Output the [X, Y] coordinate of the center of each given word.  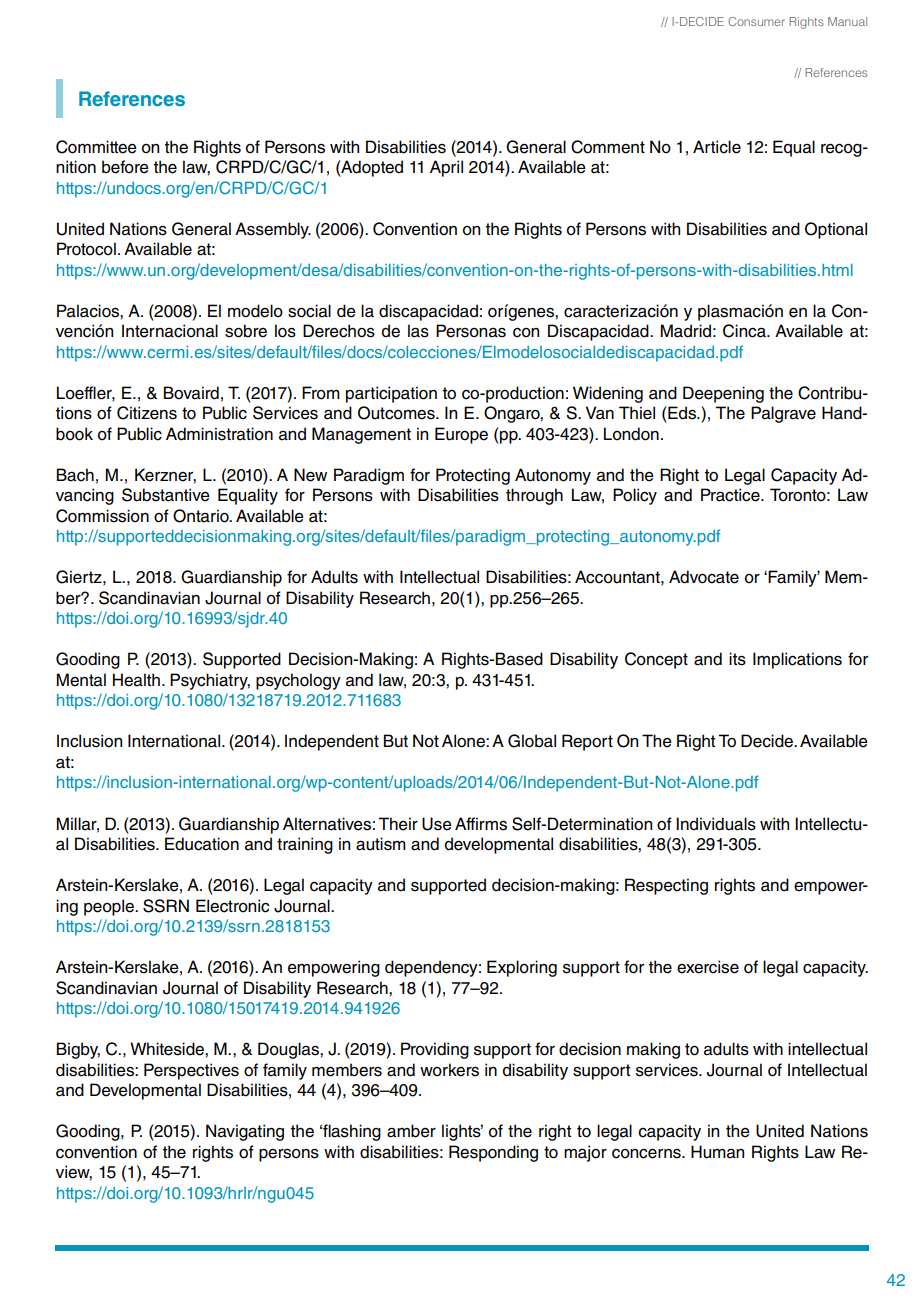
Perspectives [191, 1071]
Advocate [704, 577]
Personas [471, 331]
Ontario [202, 516]
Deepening [723, 394]
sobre [246, 331]
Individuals [716, 824]
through [534, 496]
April [446, 168]
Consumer [756, 21]
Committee [96, 147]
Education [202, 844]
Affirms [481, 824]
